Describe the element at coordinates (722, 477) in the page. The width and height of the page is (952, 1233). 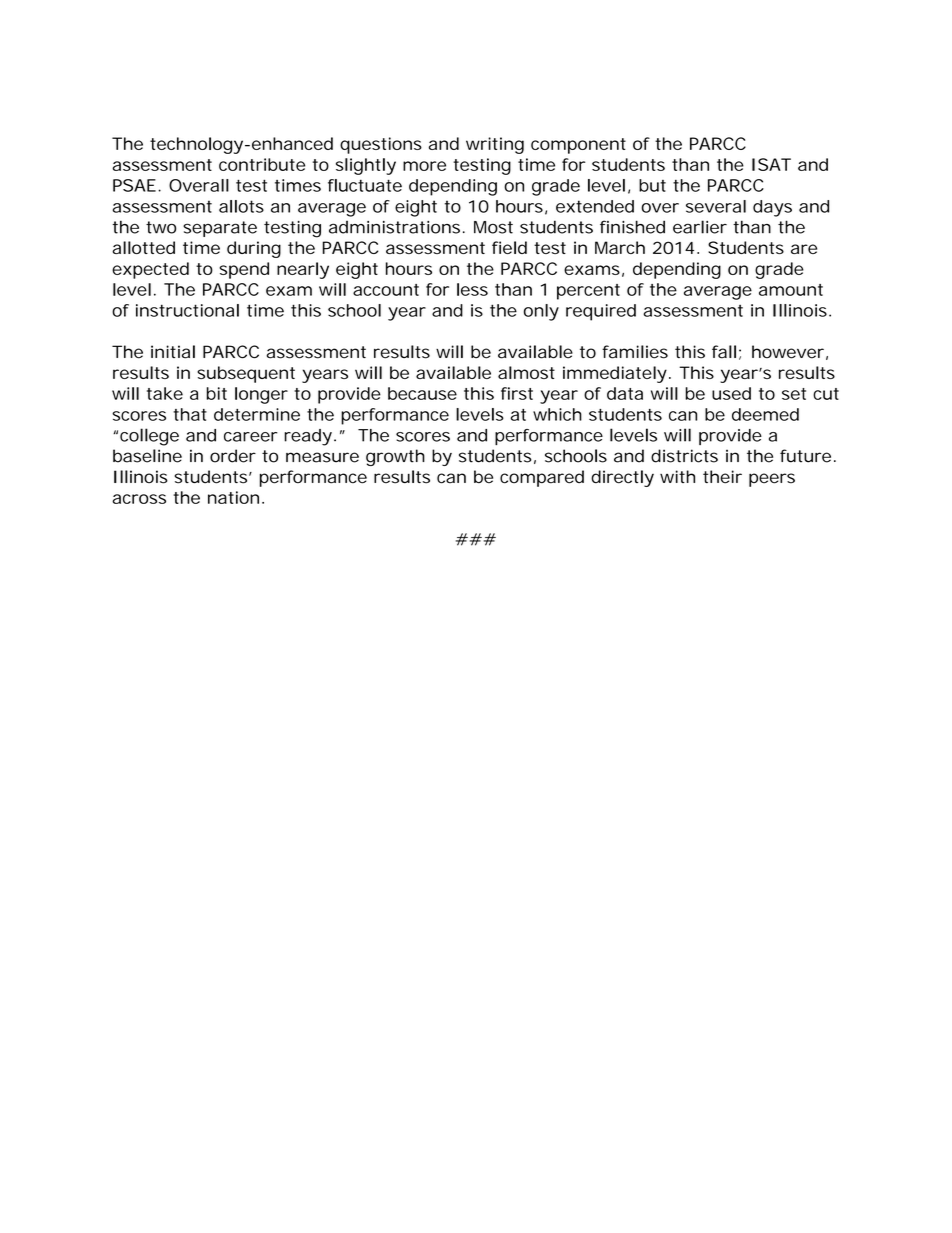
I see `their` at that location.
